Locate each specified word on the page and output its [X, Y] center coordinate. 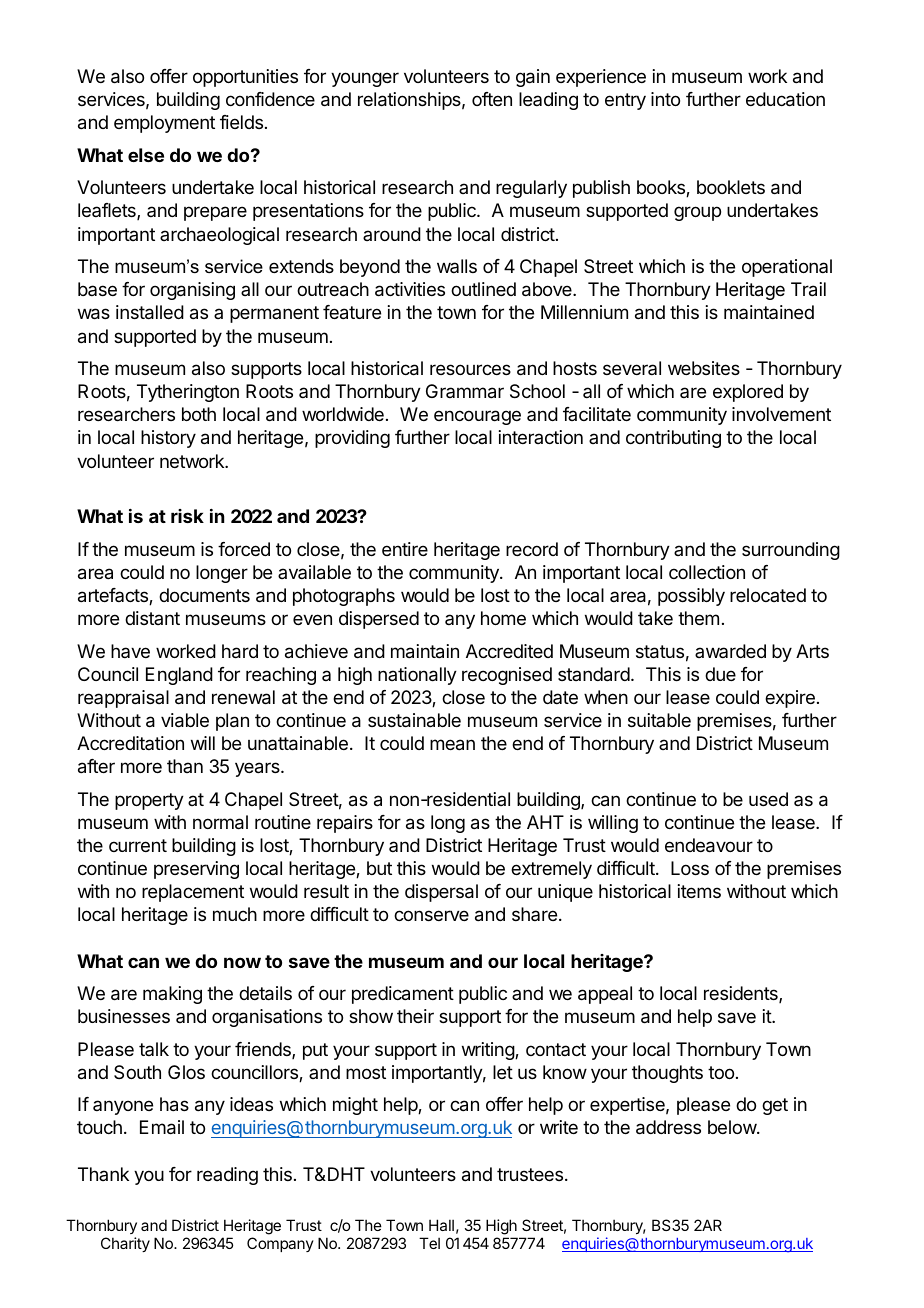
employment [164, 124]
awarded [730, 651]
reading [227, 1176]
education [785, 99]
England [179, 676]
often [492, 99]
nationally [417, 676]
